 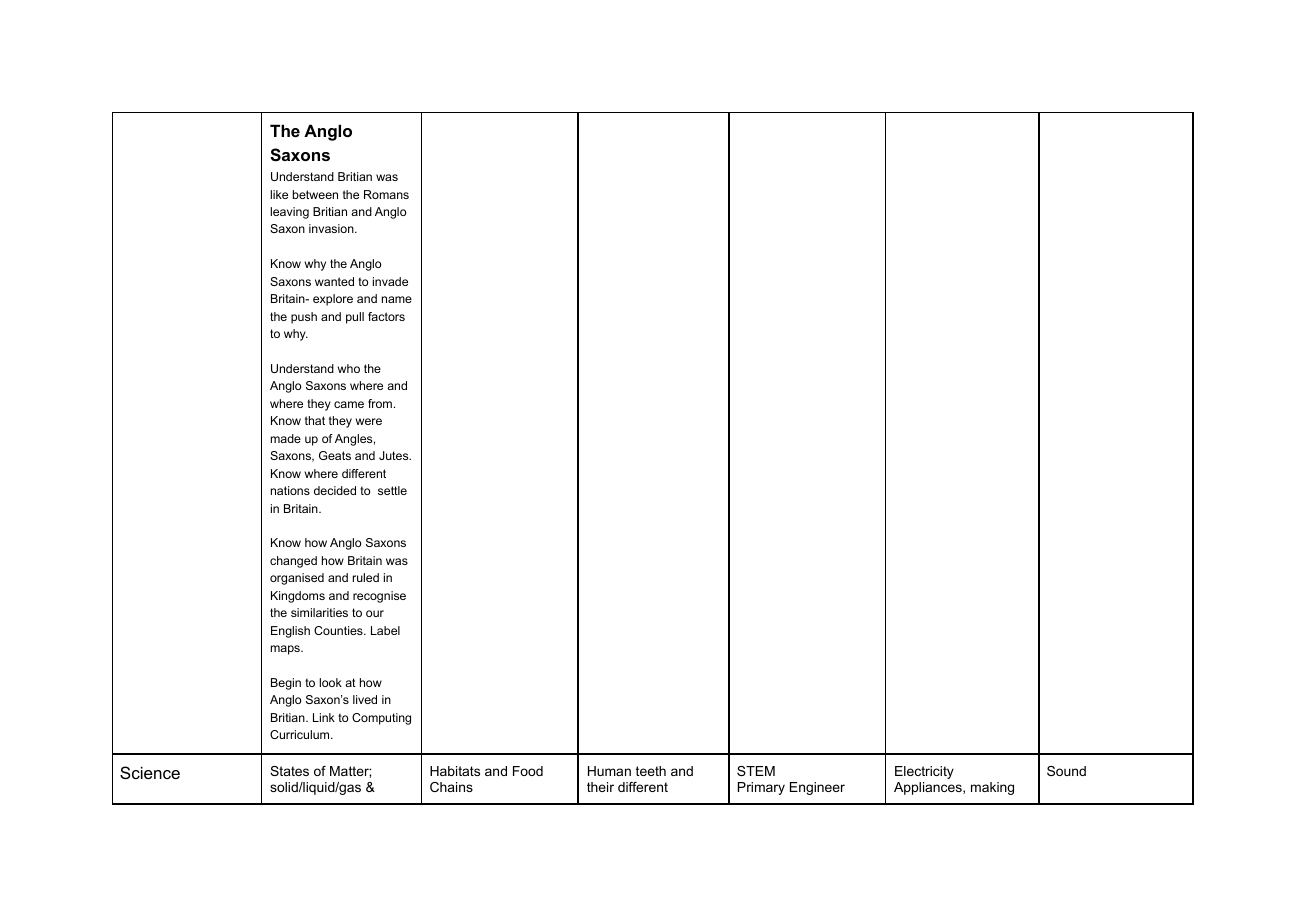 What do you see at coordinates (390, 281) in the page?
I see `invade` at bounding box center [390, 281].
